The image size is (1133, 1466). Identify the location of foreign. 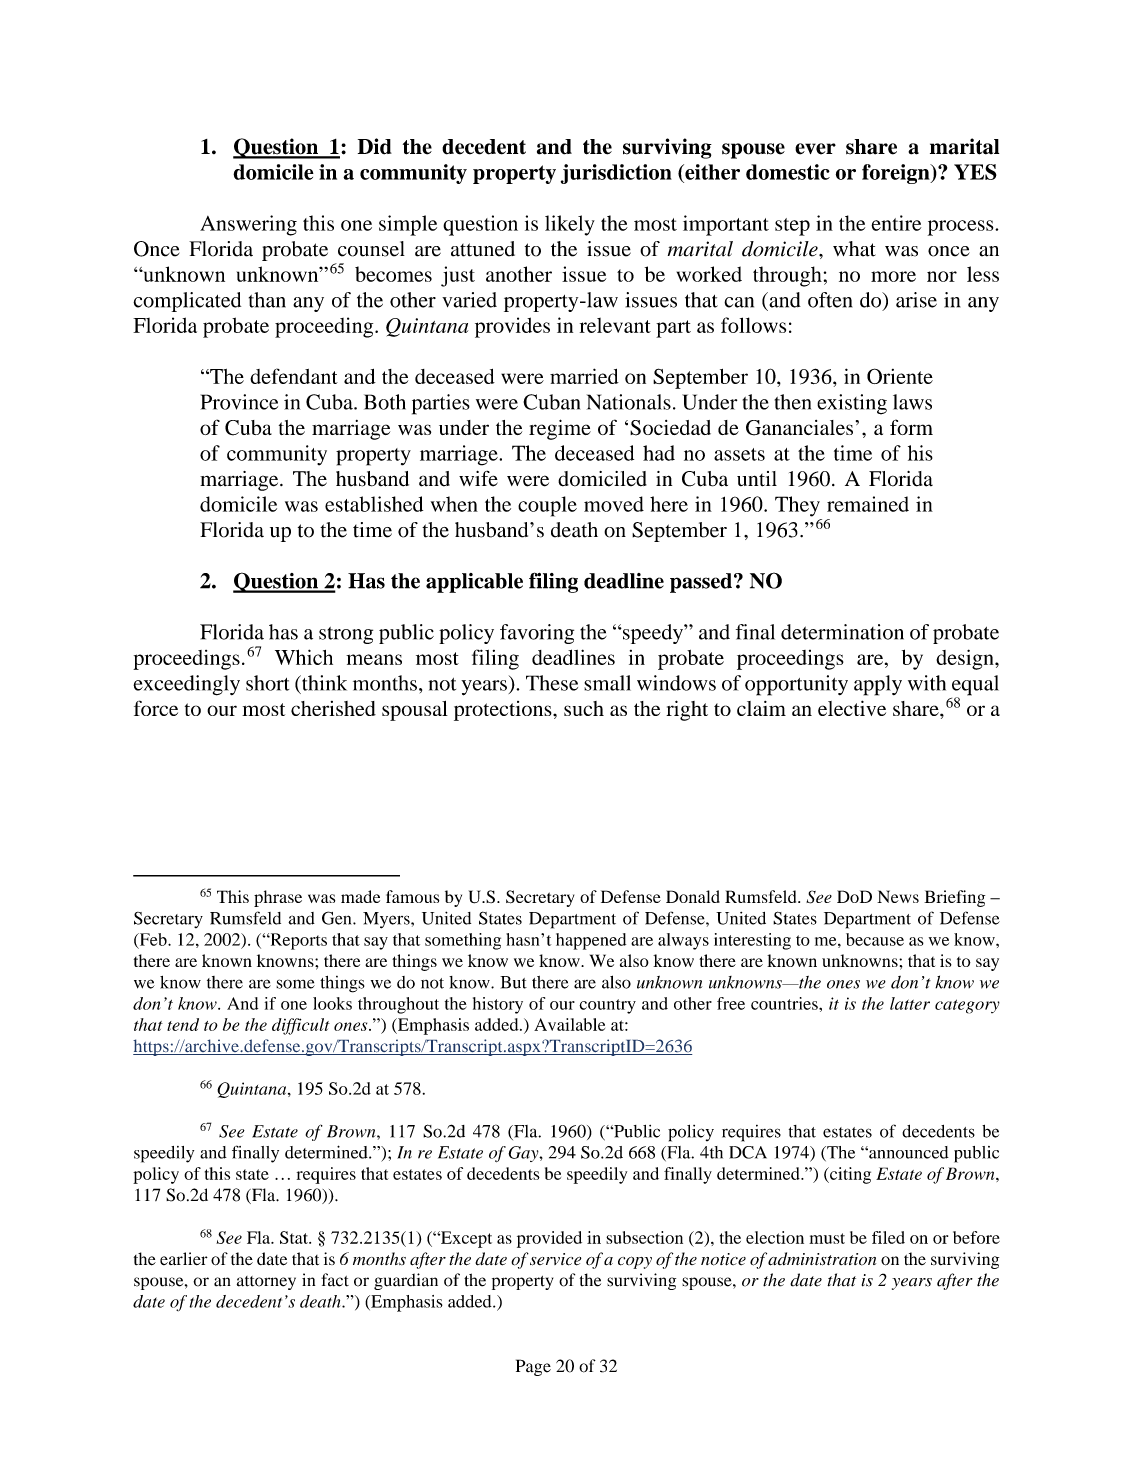
(897, 174).
